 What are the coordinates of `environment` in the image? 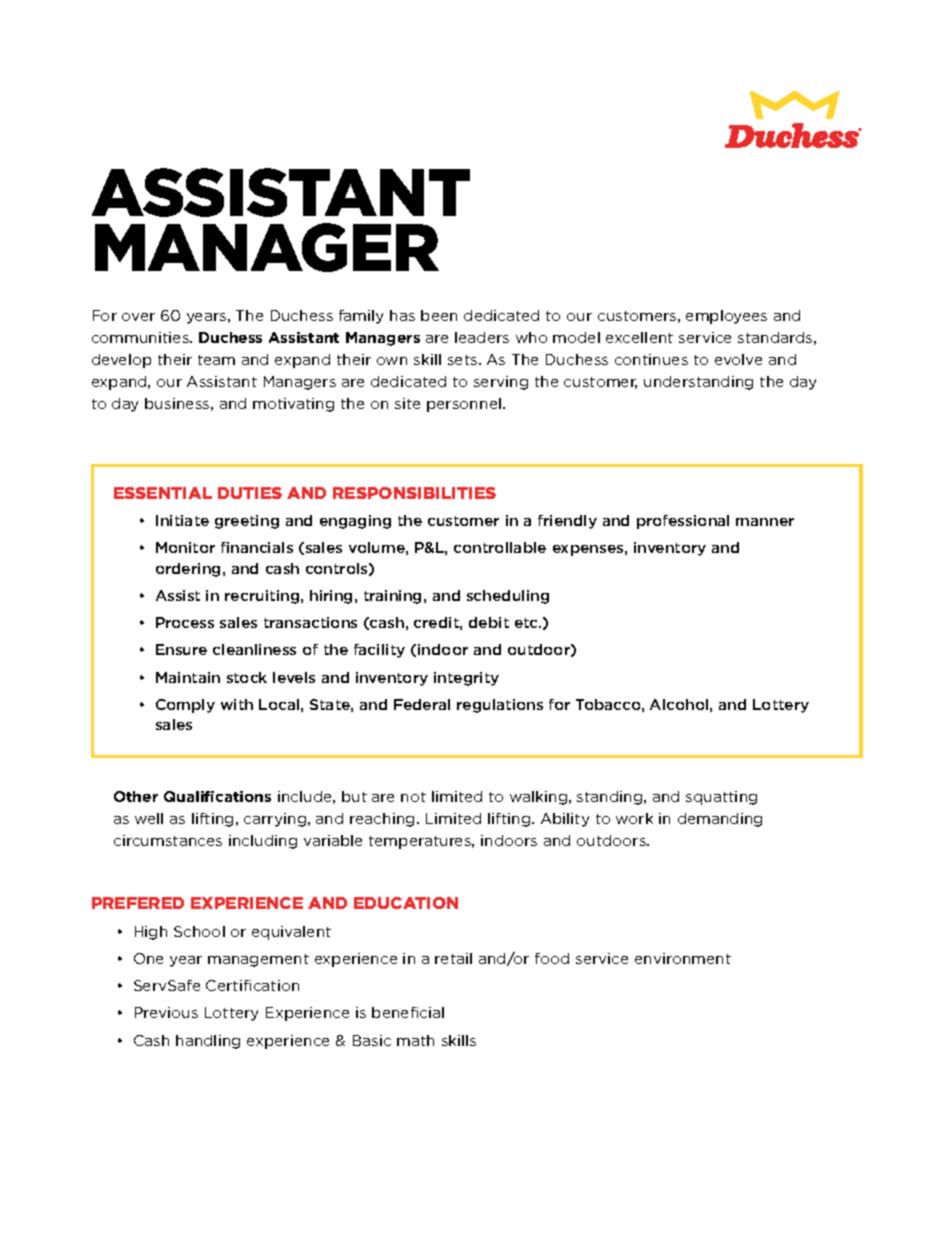 It's located at (683, 958).
